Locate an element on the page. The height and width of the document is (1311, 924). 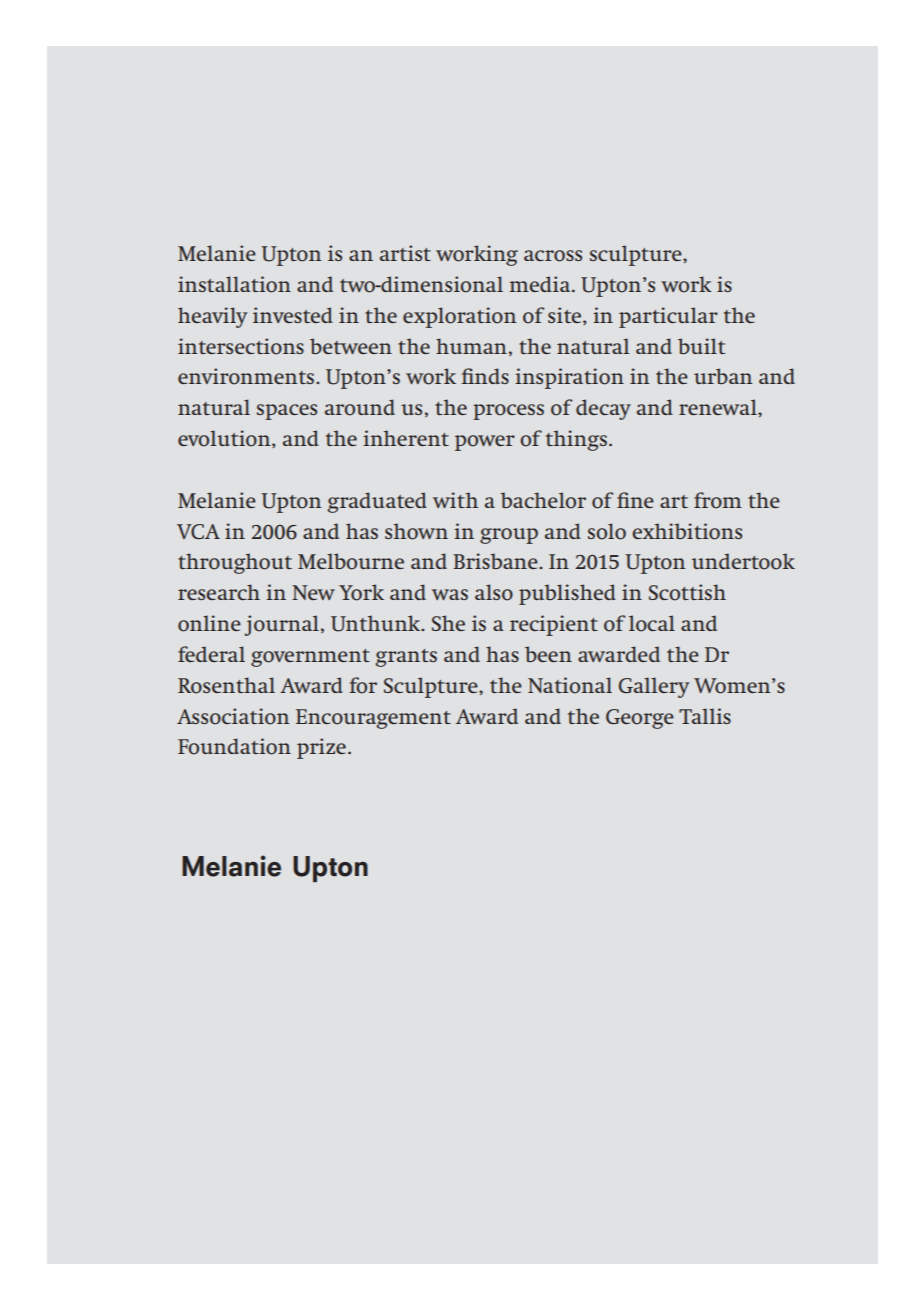
journal is located at coordinates (282, 625).
